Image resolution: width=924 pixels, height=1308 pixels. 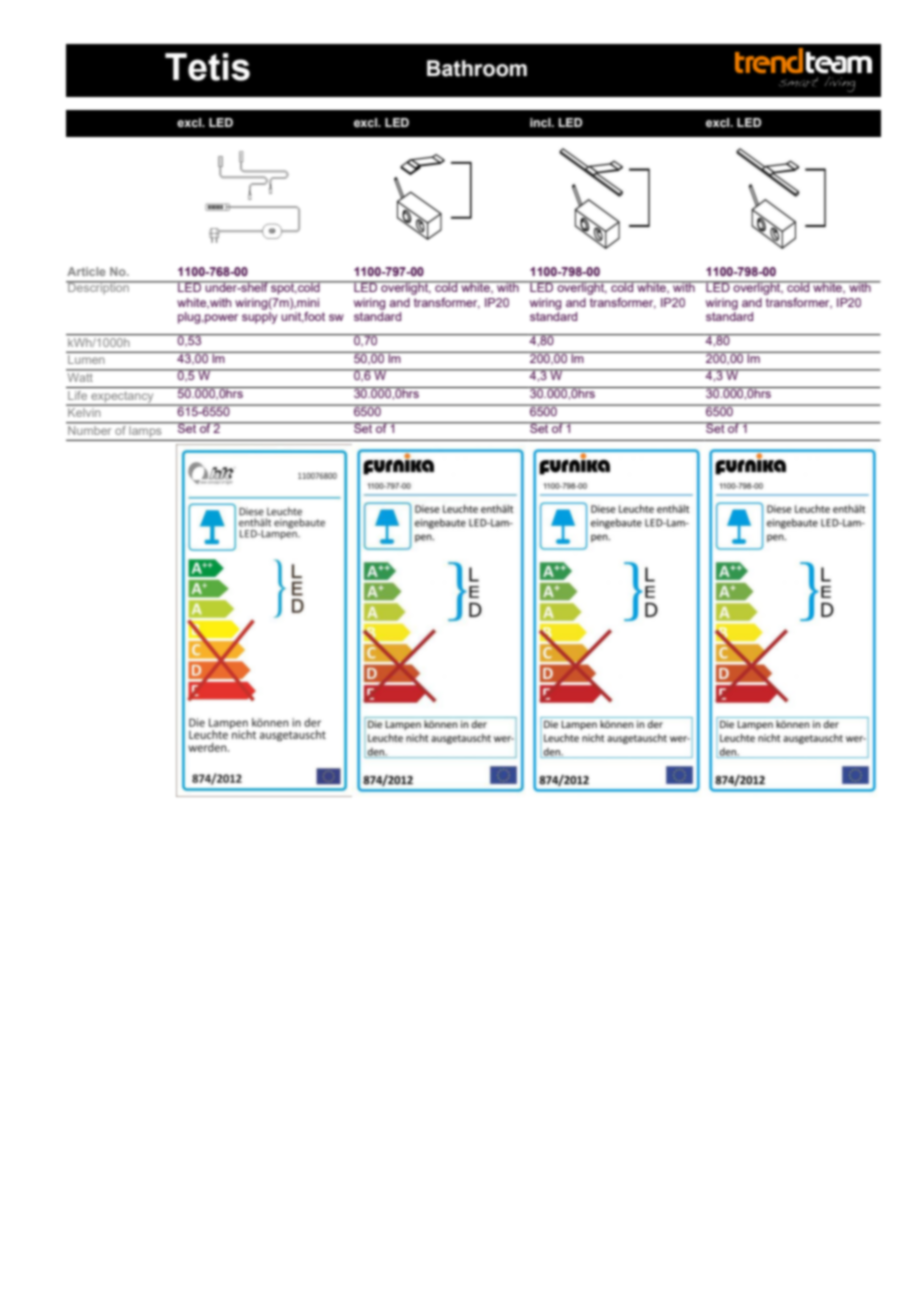 I want to click on Lumen, so click(x=86, y=359).
